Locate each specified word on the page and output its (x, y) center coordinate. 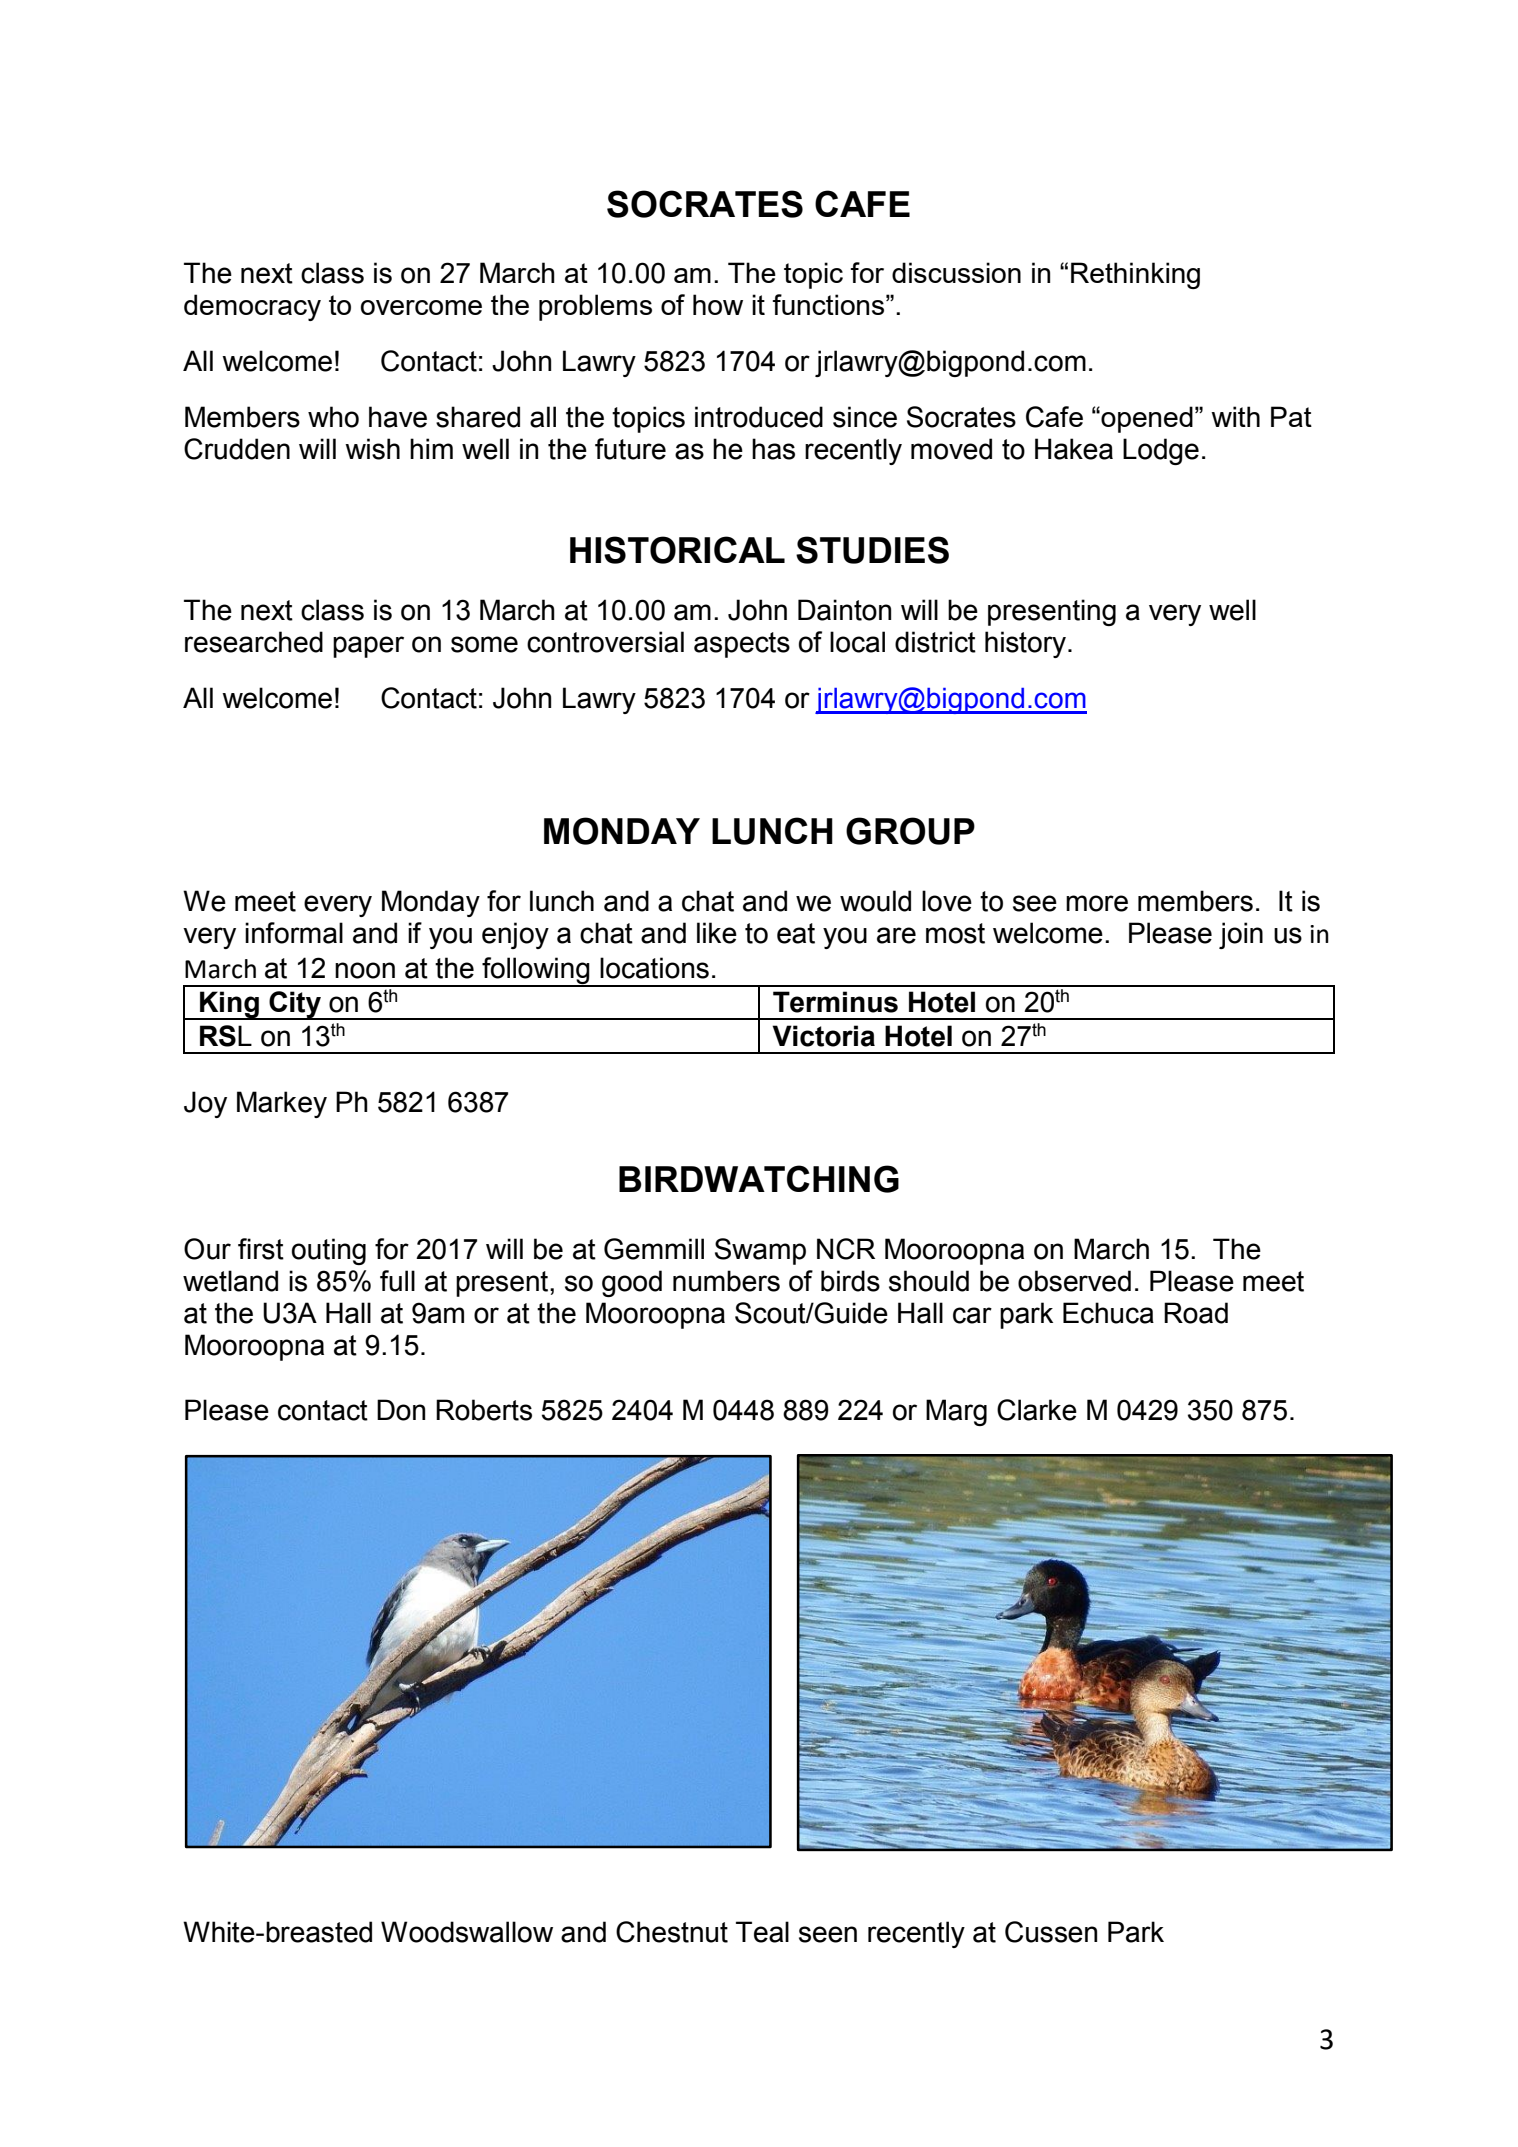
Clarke (1037, 1410)
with (1235, 416)
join (1241, 935)
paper (368, 647)
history (1025, 644)
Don (401, 1410)
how (718, 304)
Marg (956, 1412)
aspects (742, 645)
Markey (282, 1104)
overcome (421, 307)
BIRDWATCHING (759, 1179)
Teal (762, 1932)
